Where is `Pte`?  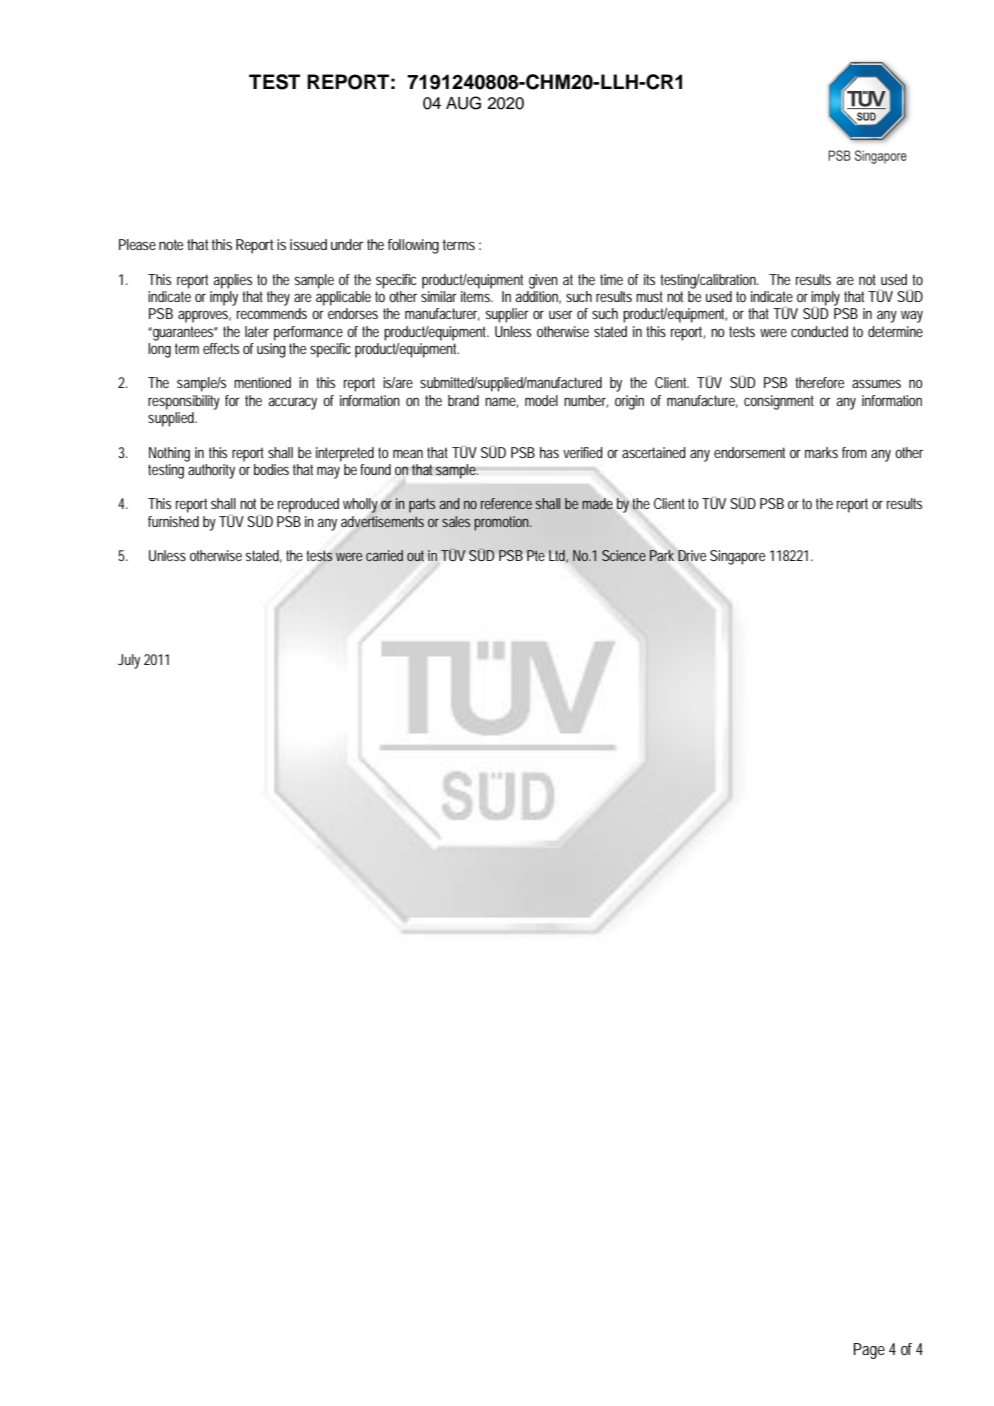 Pte is located at coordinates (536, 555).
